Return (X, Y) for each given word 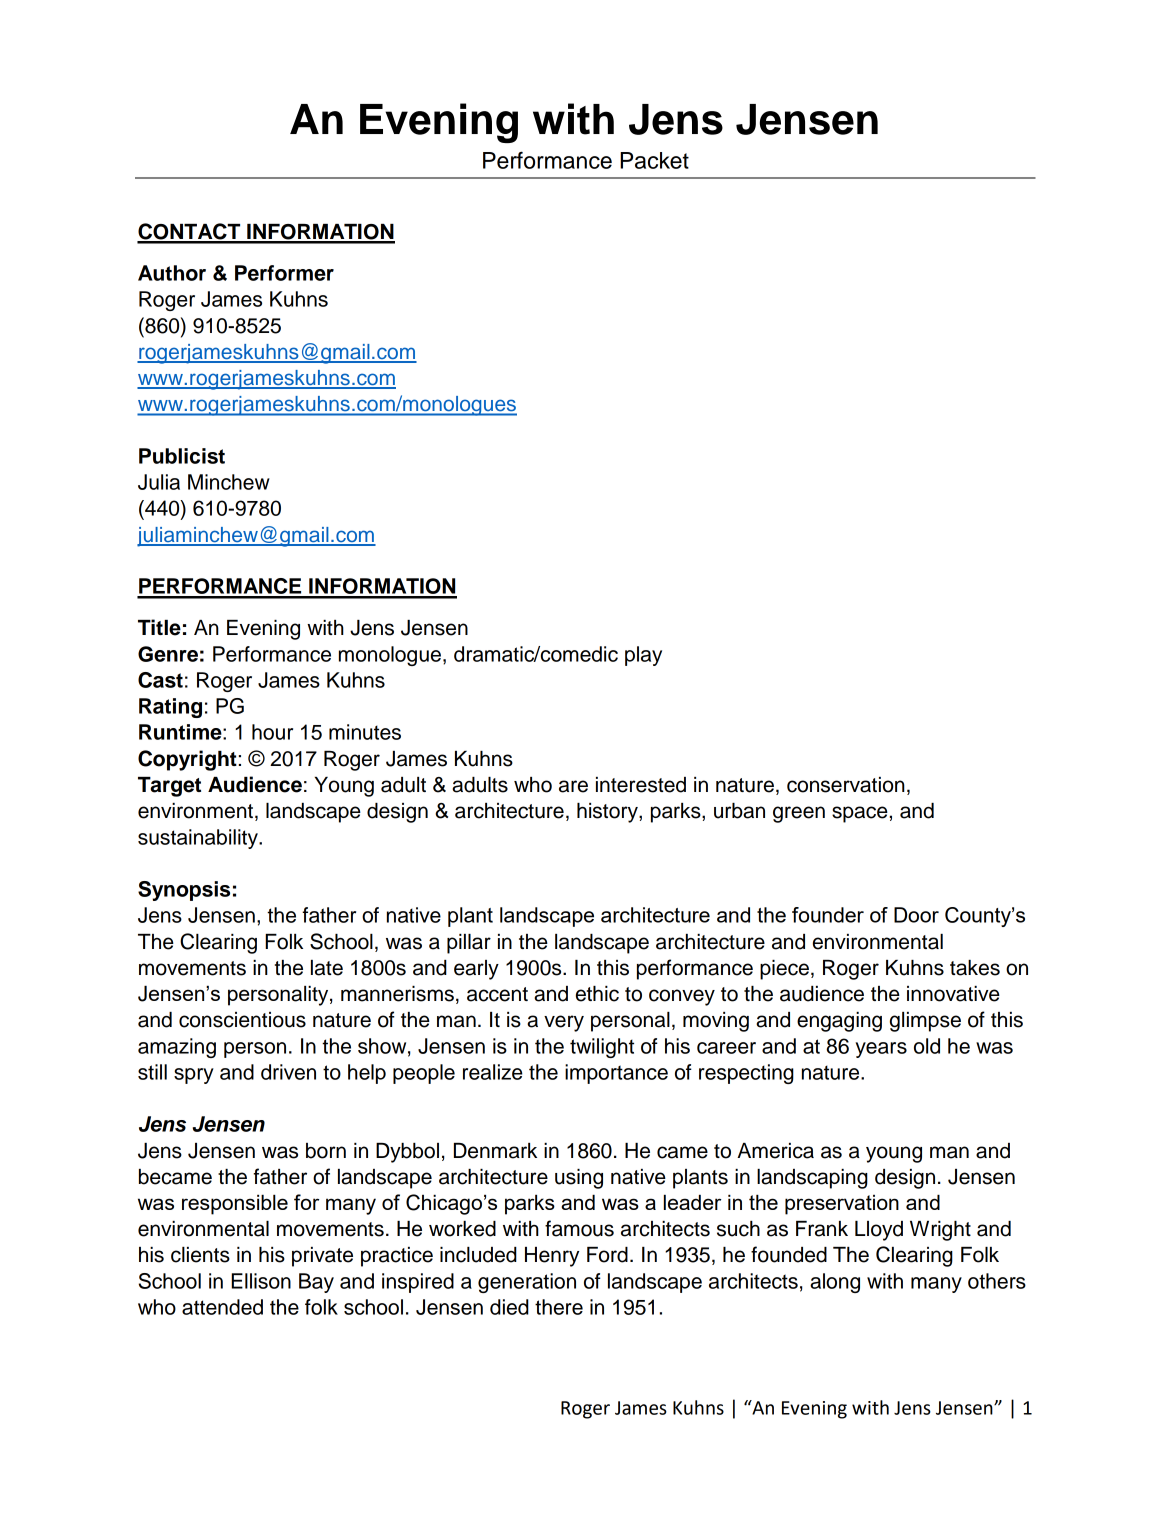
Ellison (261, 1281)
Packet (654, 160)
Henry (552, 1257)
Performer (284, 273)
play (643, 656)
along (835, 1283)
